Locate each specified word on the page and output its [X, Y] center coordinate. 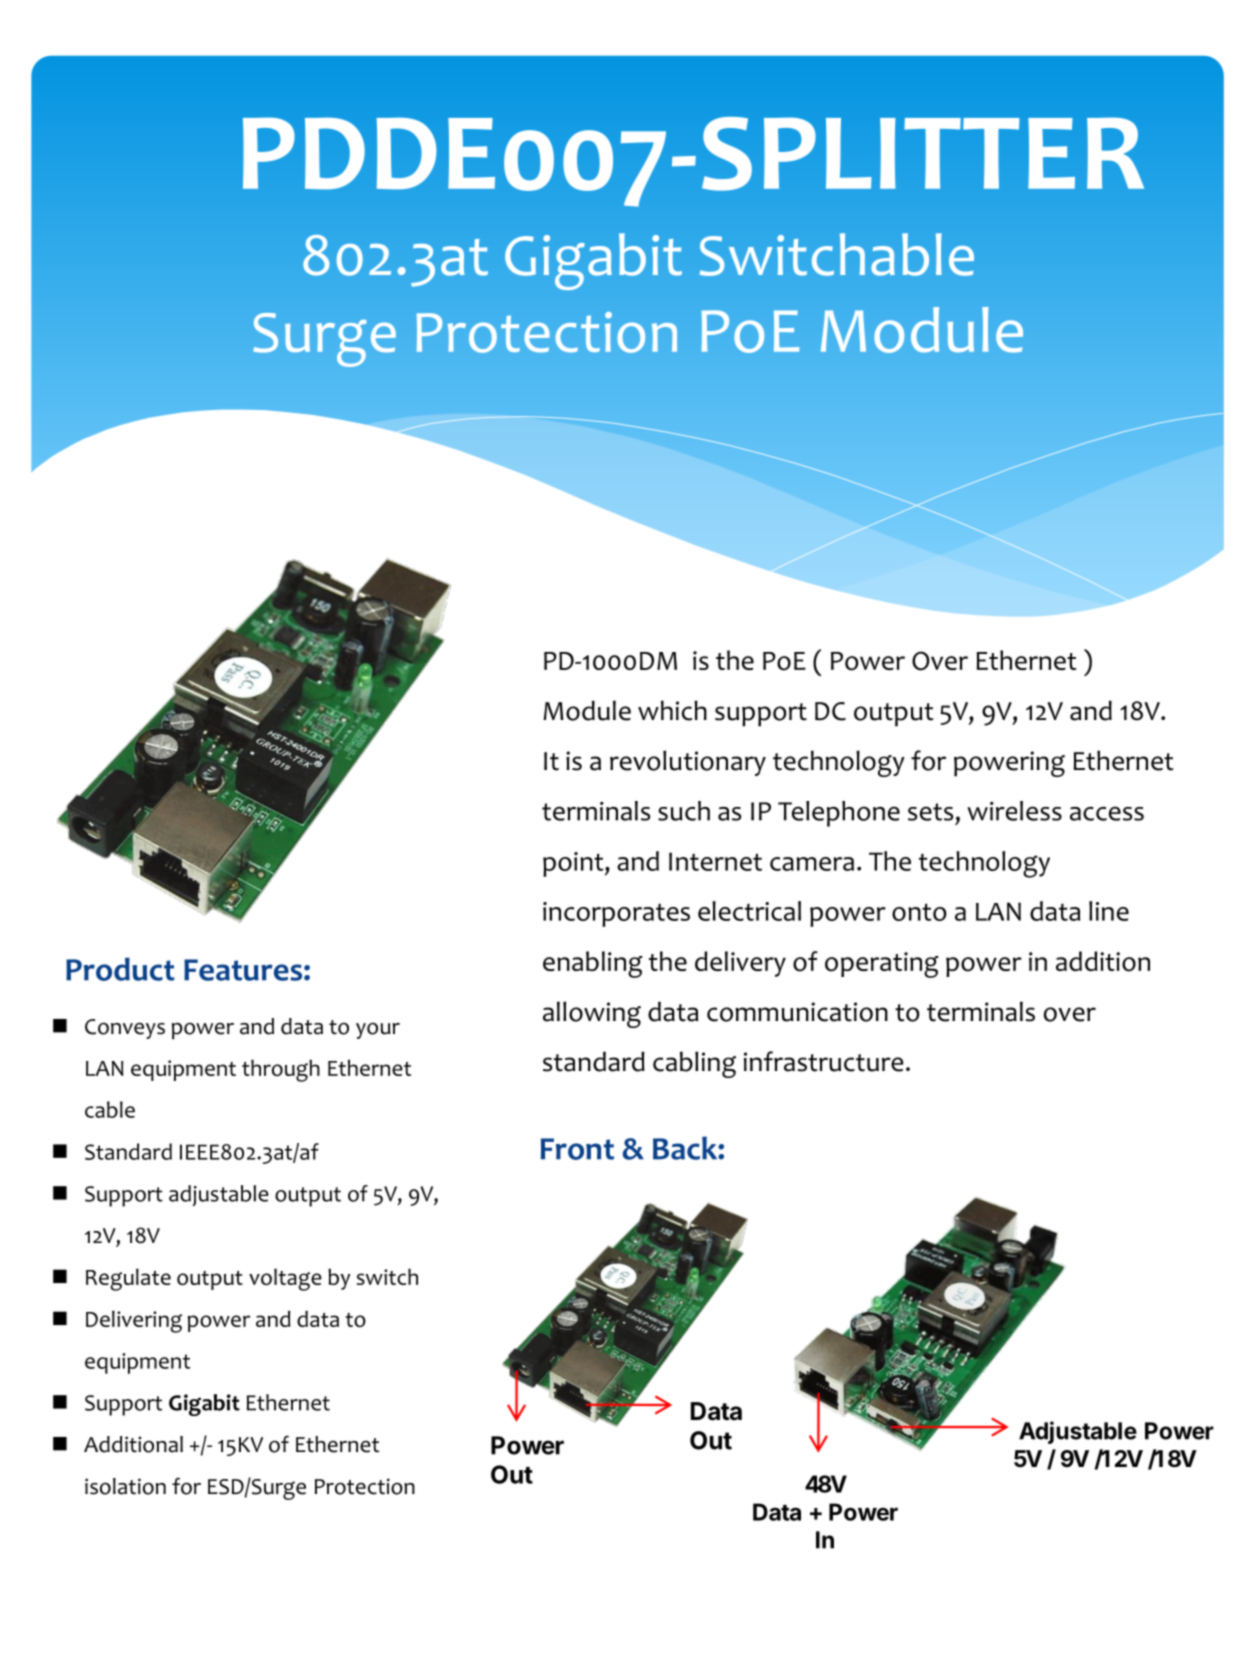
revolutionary [688, 763]
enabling [593, 964]
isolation [125, 1486]
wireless [1014, 811]
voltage [285, 1279]
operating [882, 965]
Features [243, 970]
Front [577, 1149]
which [672, 710]
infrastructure [823, 1061]
